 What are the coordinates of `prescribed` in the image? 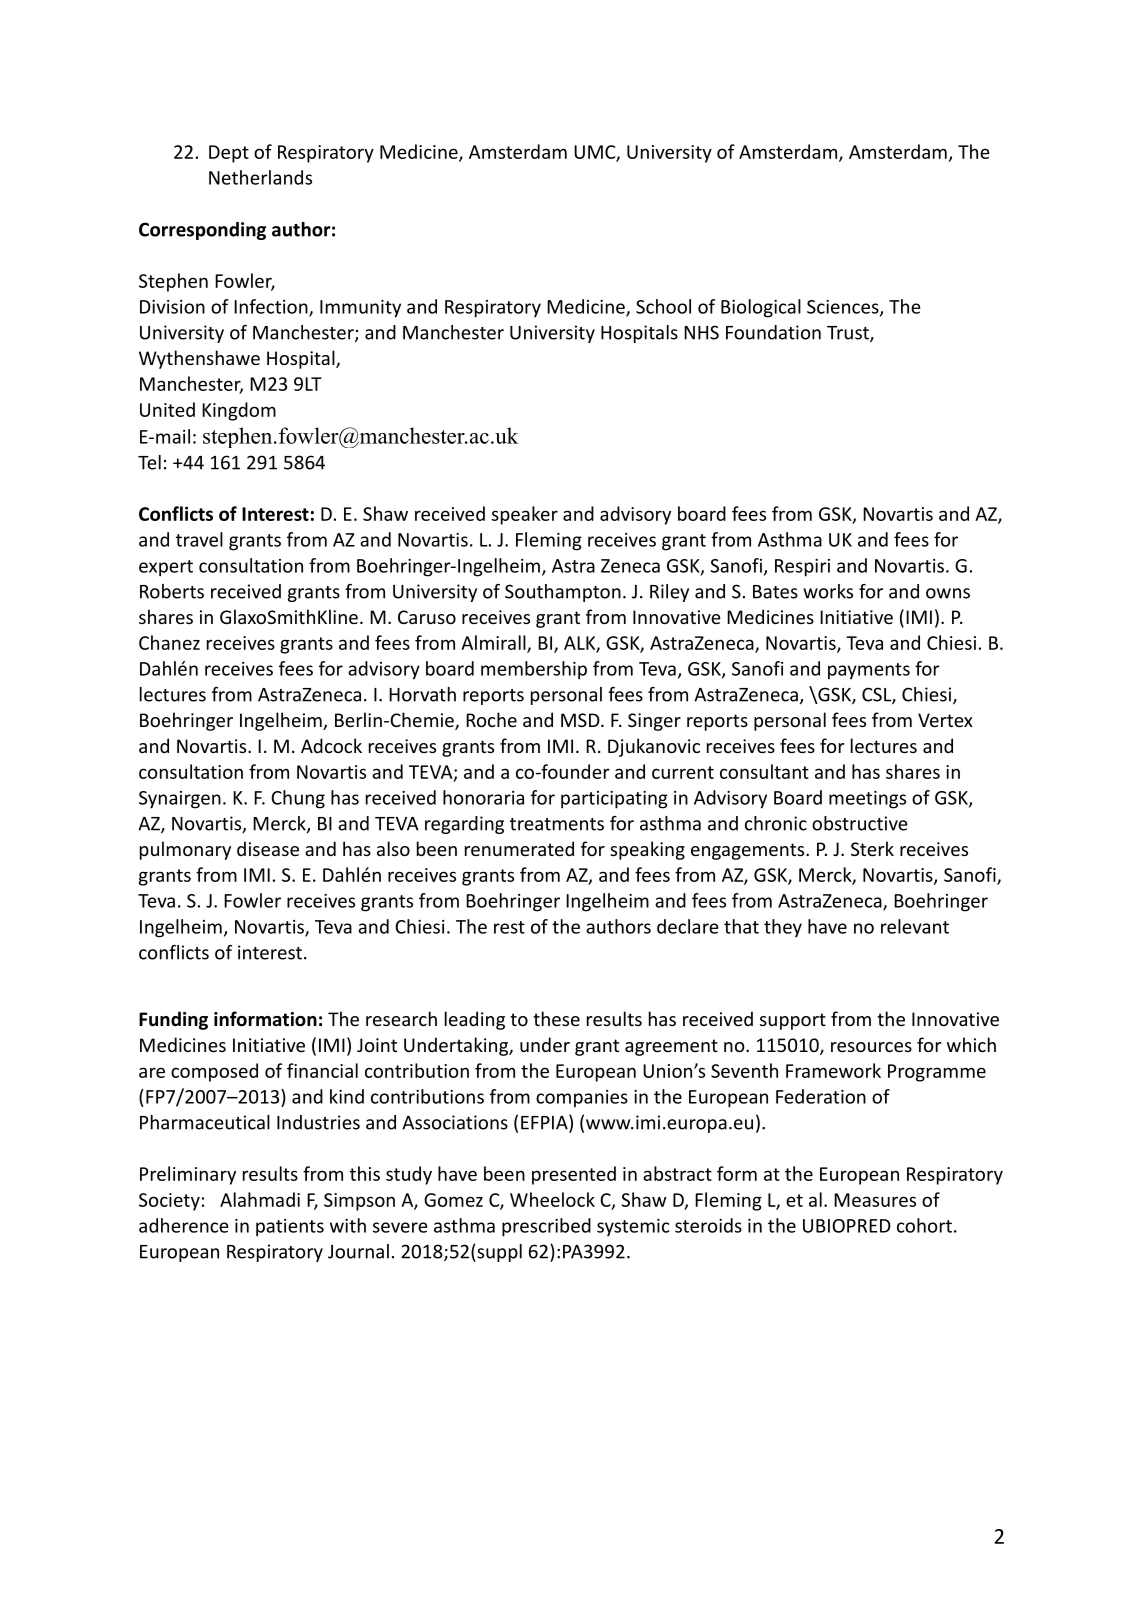 It's located at (546, 1227).
